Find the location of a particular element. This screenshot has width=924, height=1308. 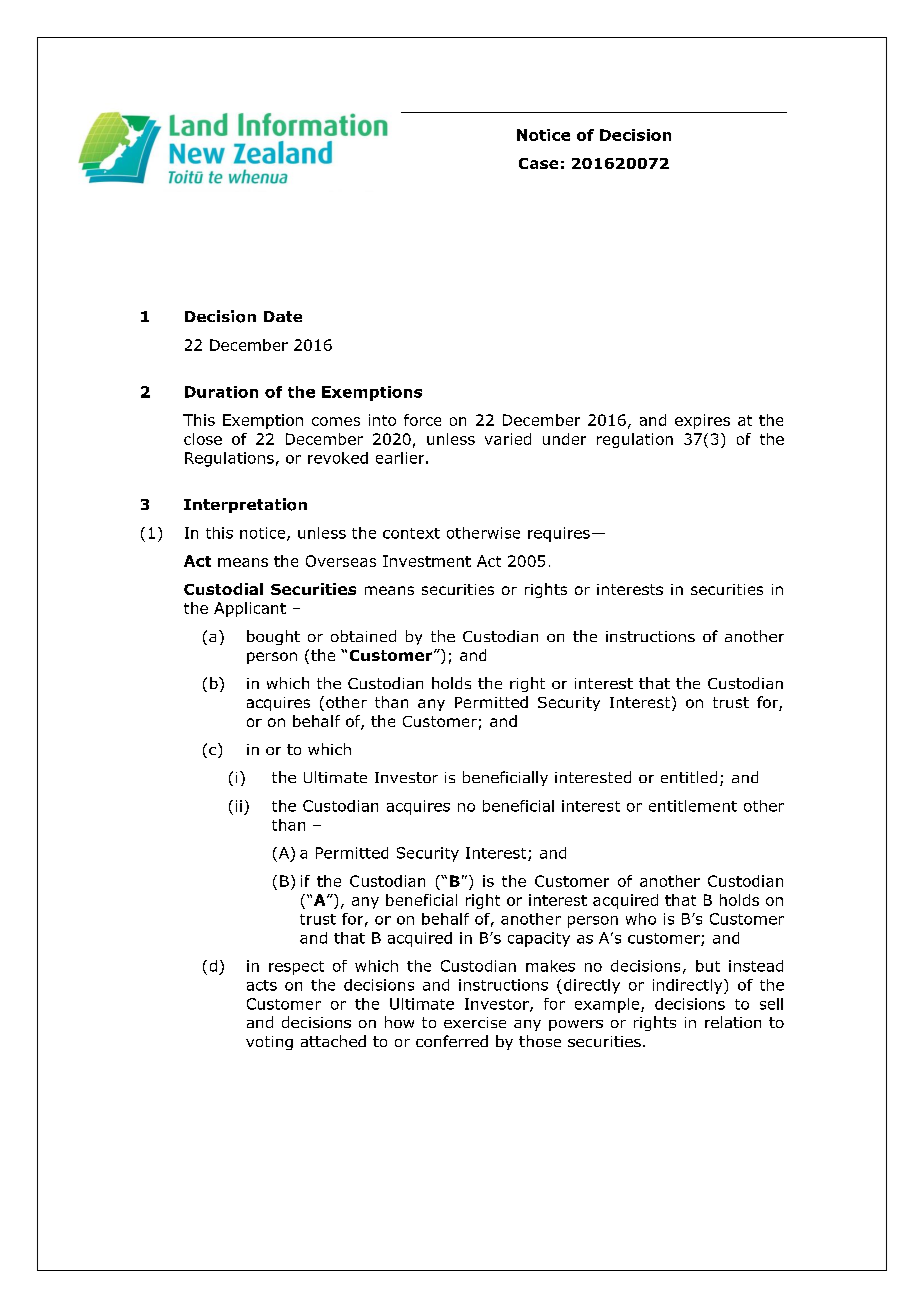

capacity is located at coordinates (539, 939).
